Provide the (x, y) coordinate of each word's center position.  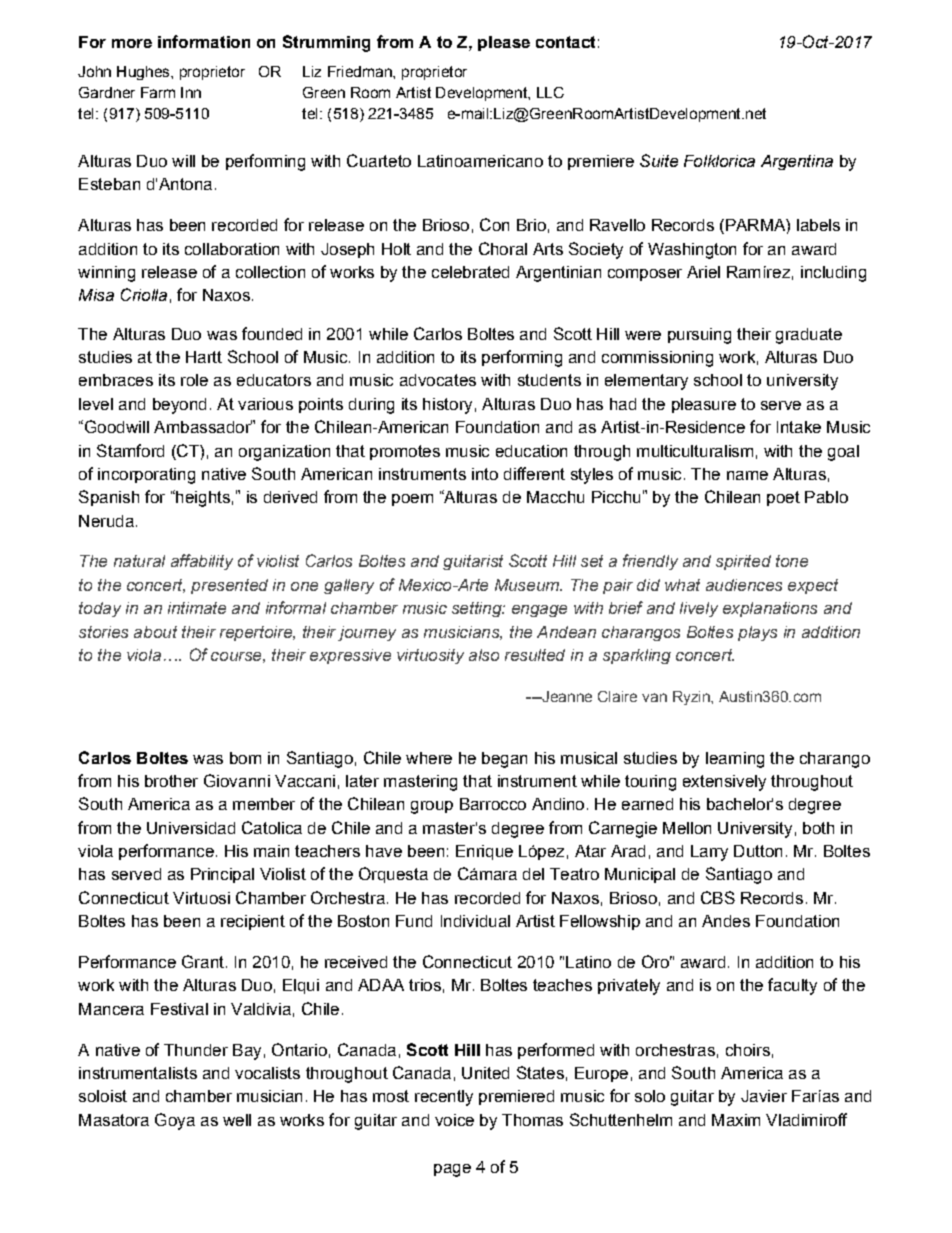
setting (478, 609)
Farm (158, 92)
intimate (197, 608)
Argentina (797, 162)
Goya (175, 1121)
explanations (770, 609)
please (504, 43)
